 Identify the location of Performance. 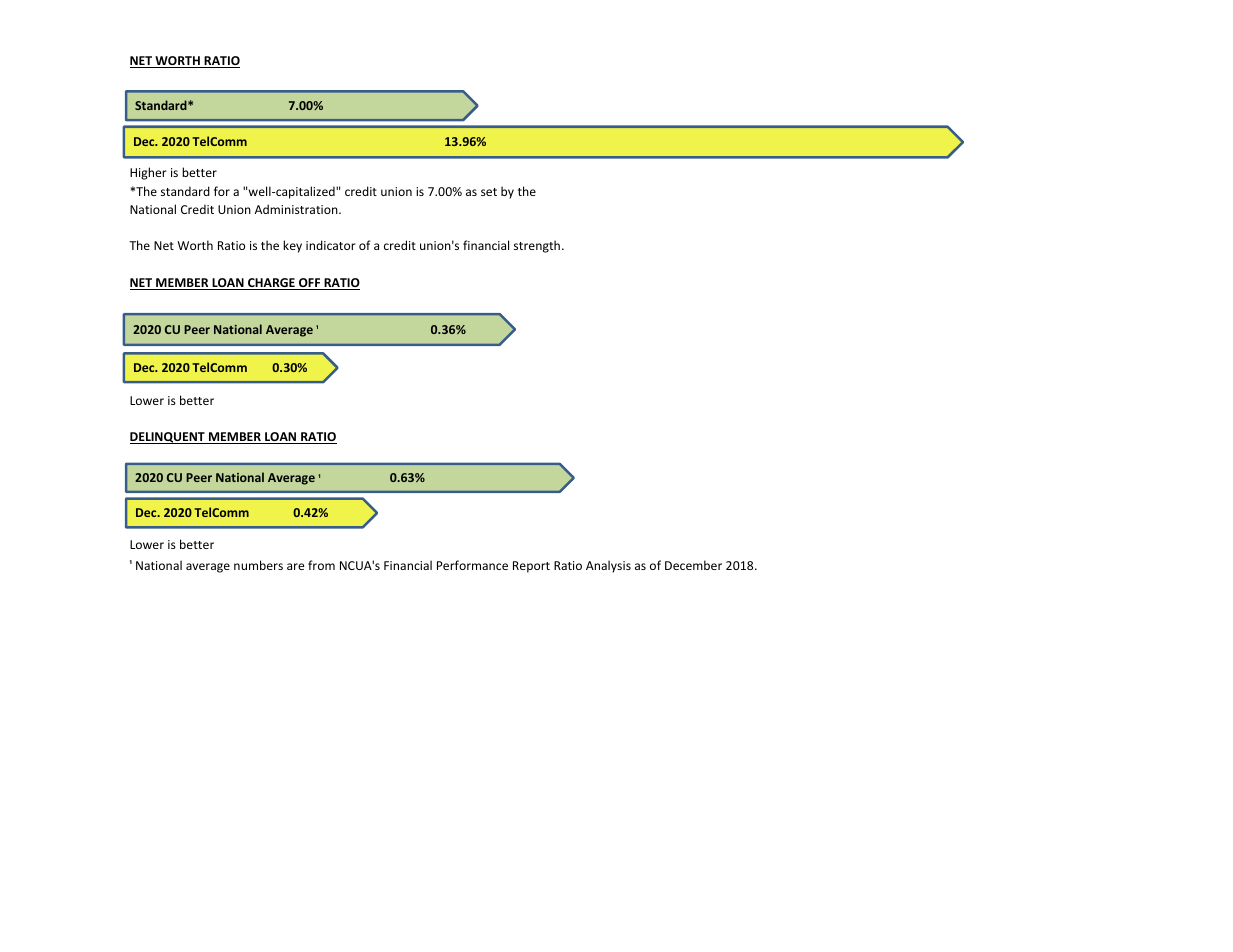
(472, 565).
